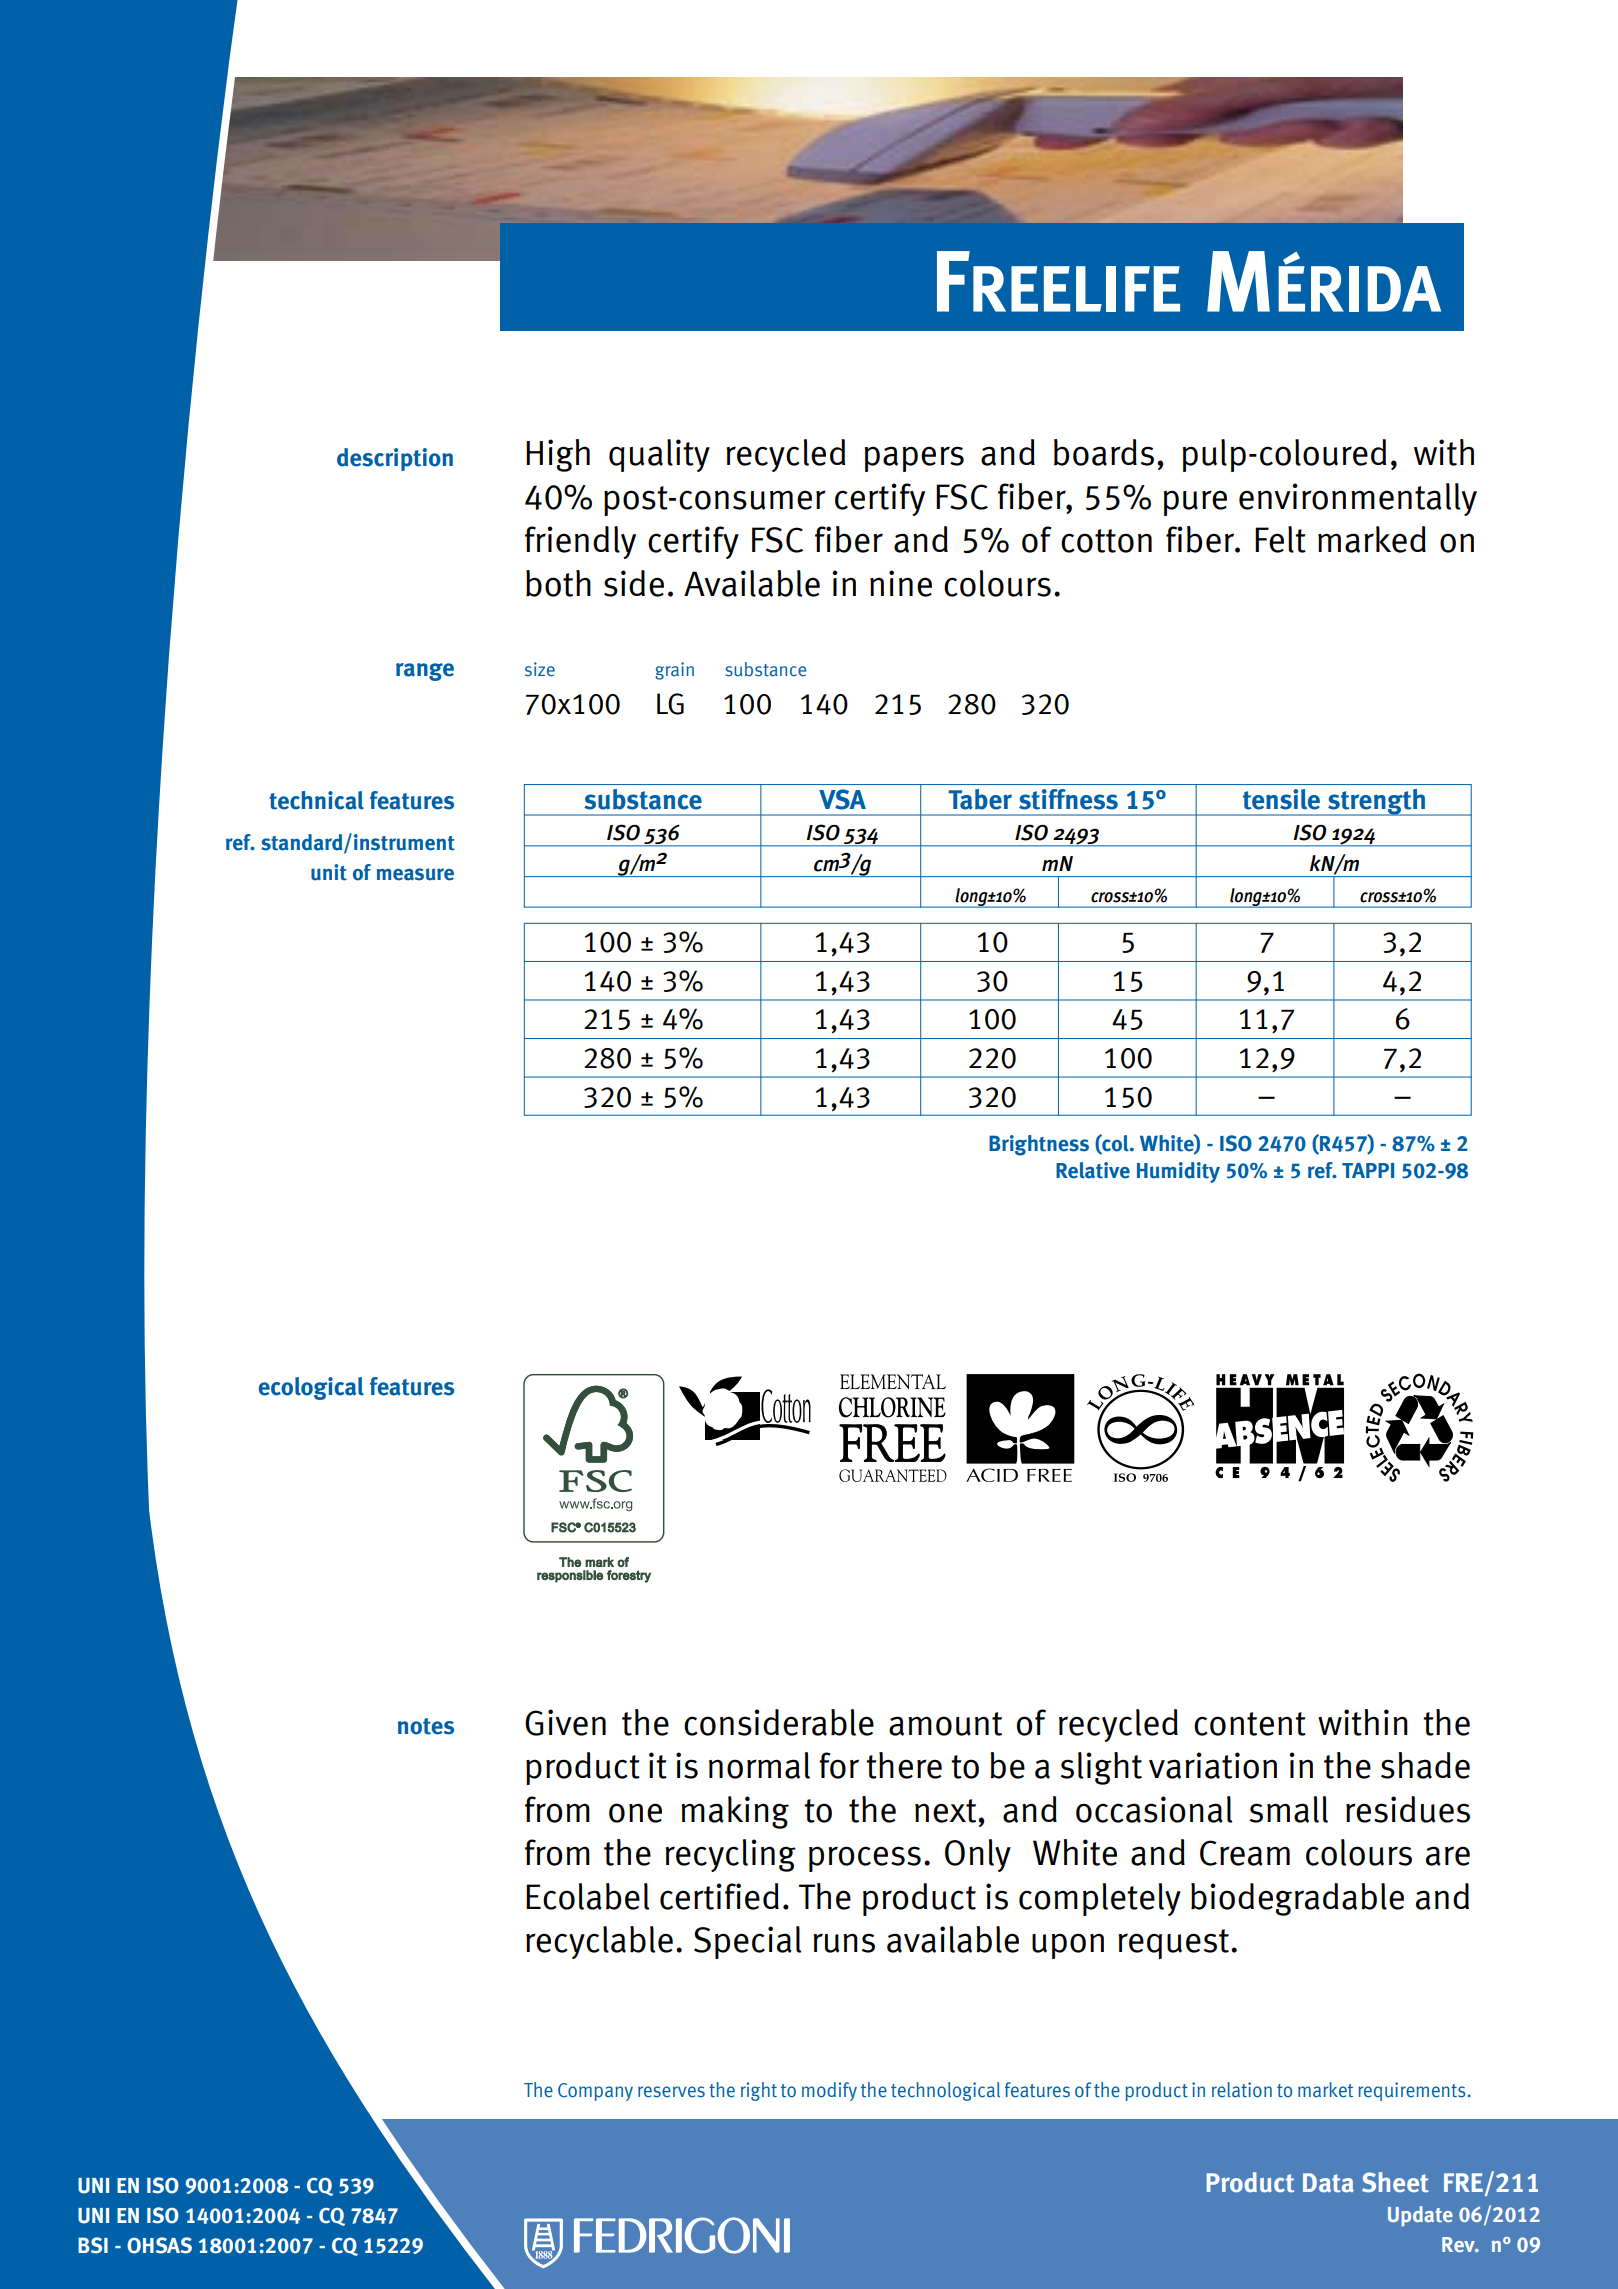 Image resolution: width=1618 pixels, height=2289 pixels. Describe the element at coordinates (1178, 1172) in the screenshot. I see `Humidity` at that location.
